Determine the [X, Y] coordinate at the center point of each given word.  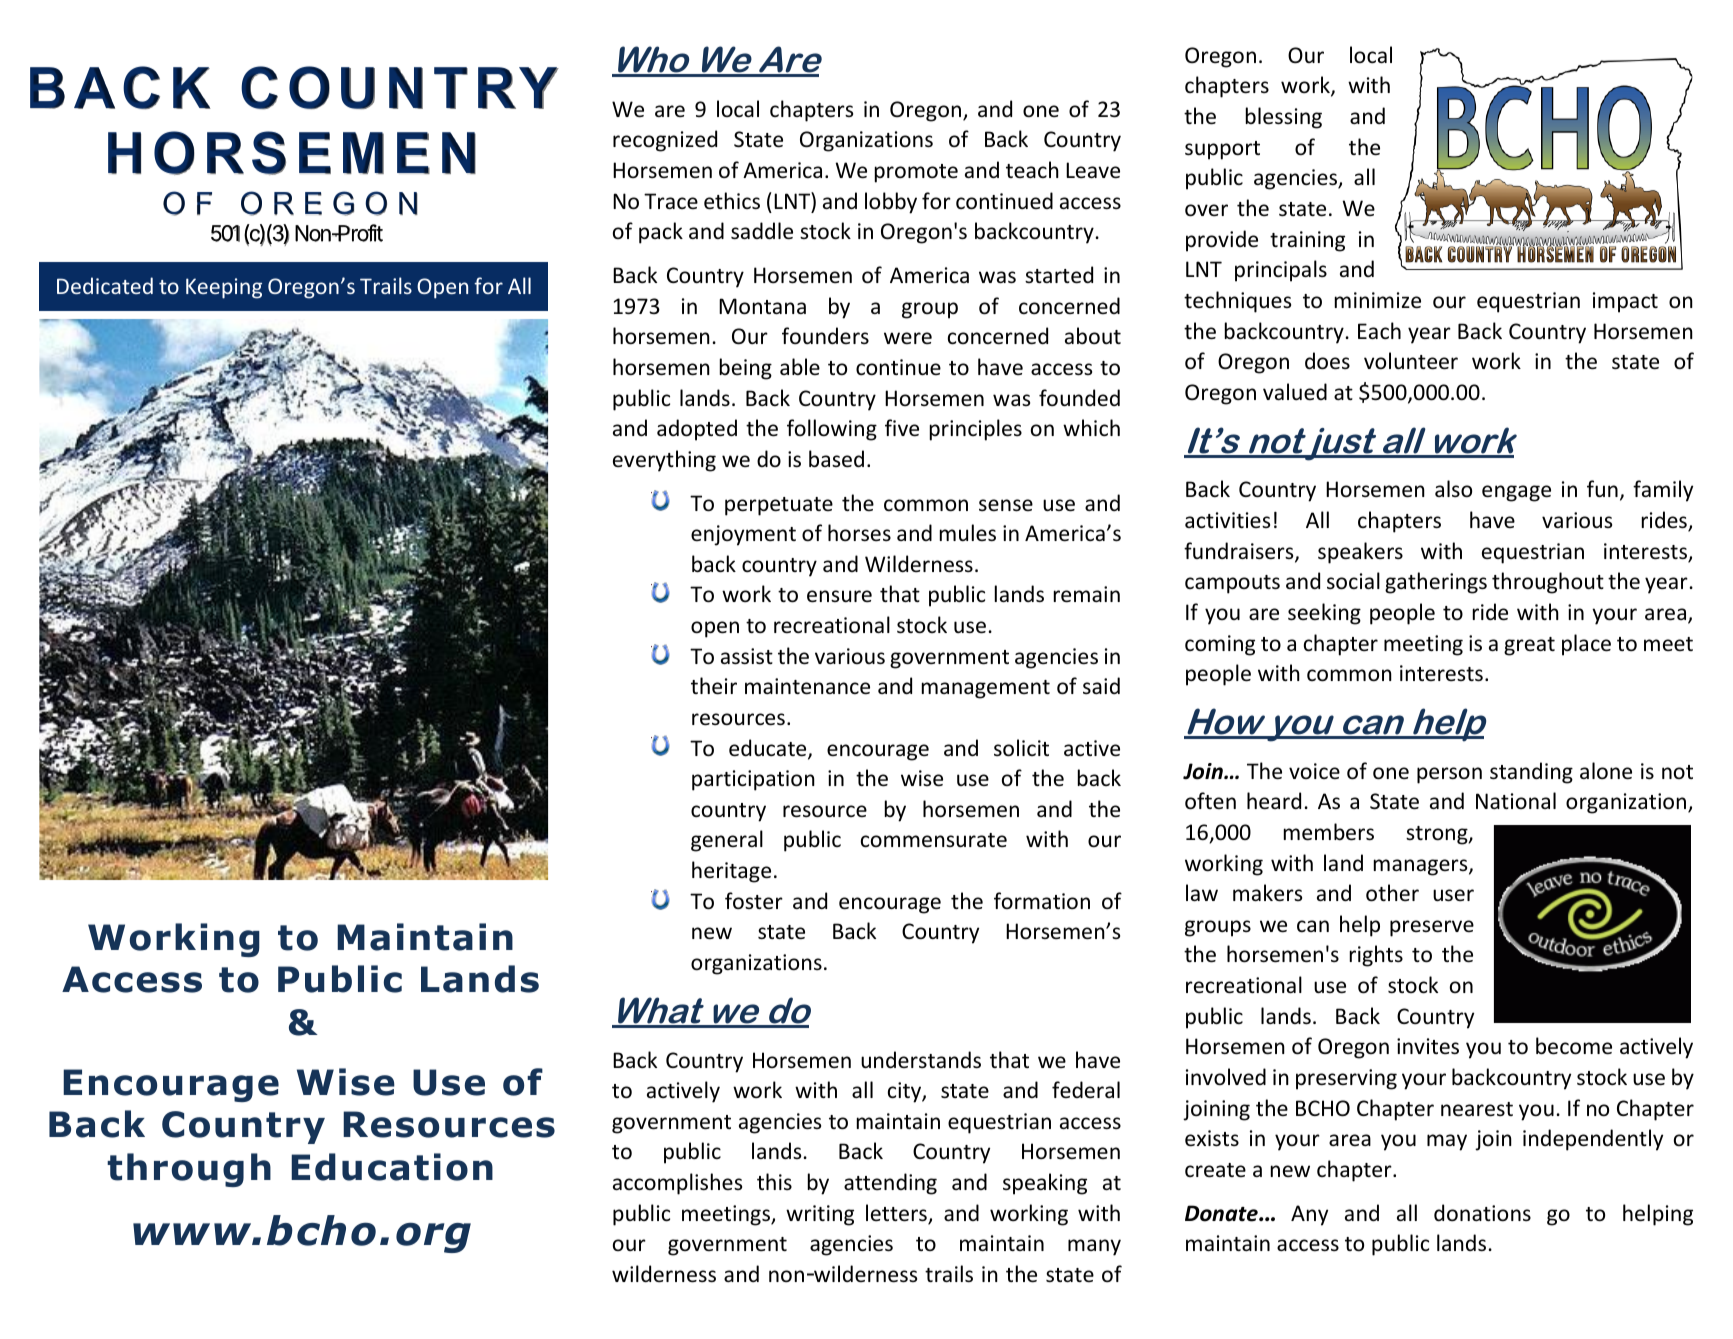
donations [1482, 1213]
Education [392, 1167]
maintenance [807, 686]
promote [916, 173]
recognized [665, 141]
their [714, 686]
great [1529, 646]
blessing [1284, 118]
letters [897, 1214]
